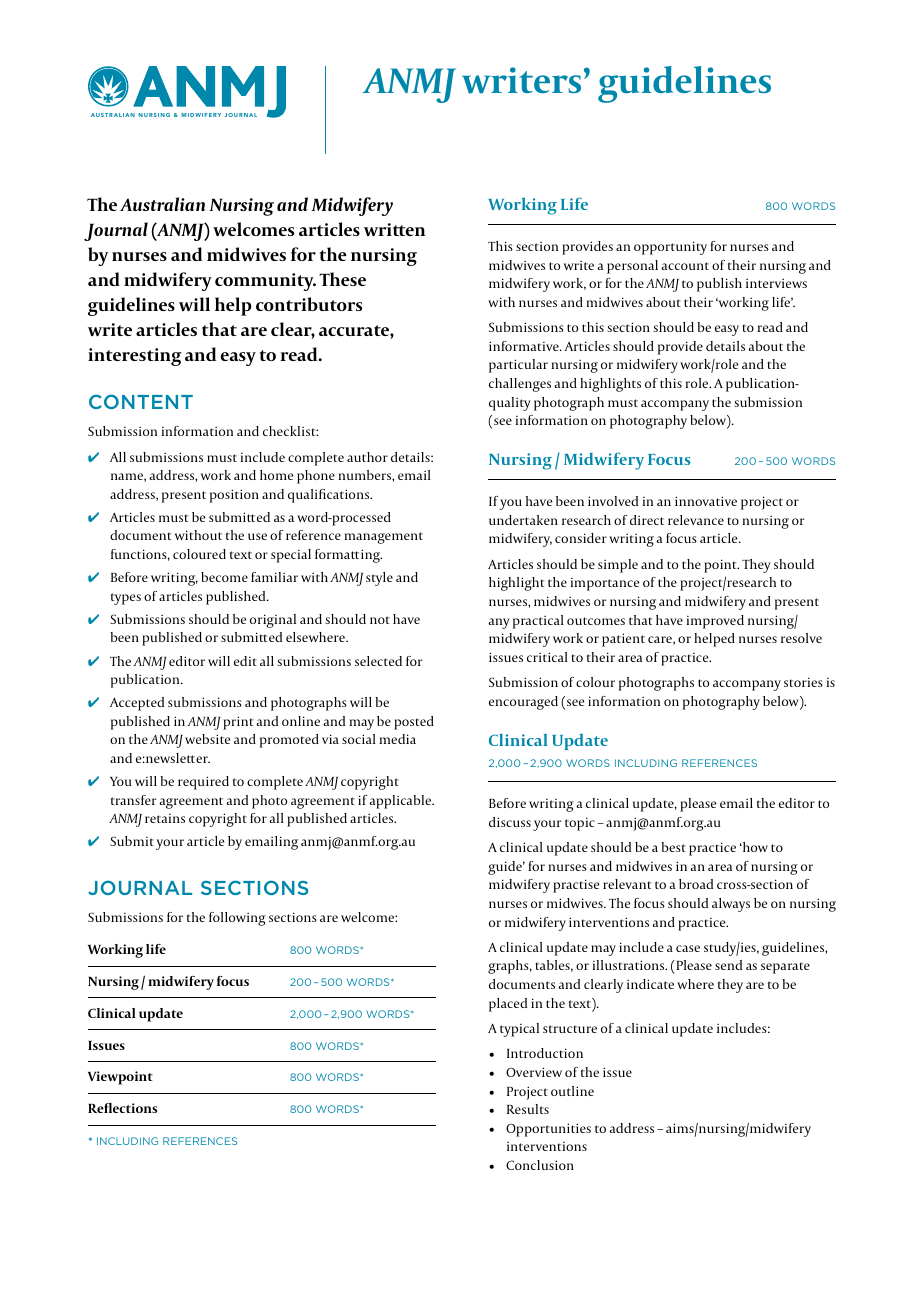 The image size is (924, 1308). I want to click on best, so click(673, 847).
